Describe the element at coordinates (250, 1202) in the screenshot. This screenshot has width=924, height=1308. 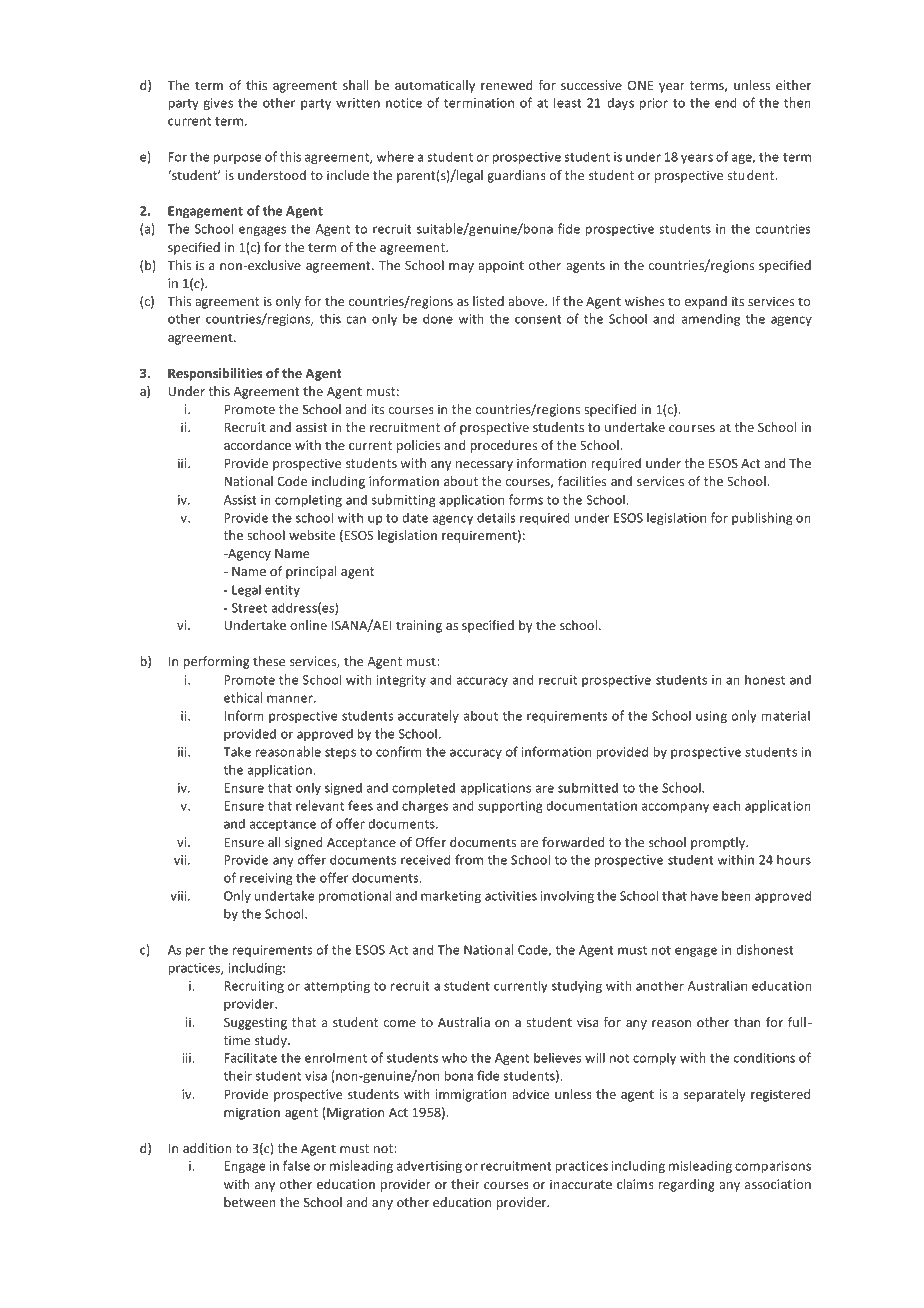
I see `between` at that location.
